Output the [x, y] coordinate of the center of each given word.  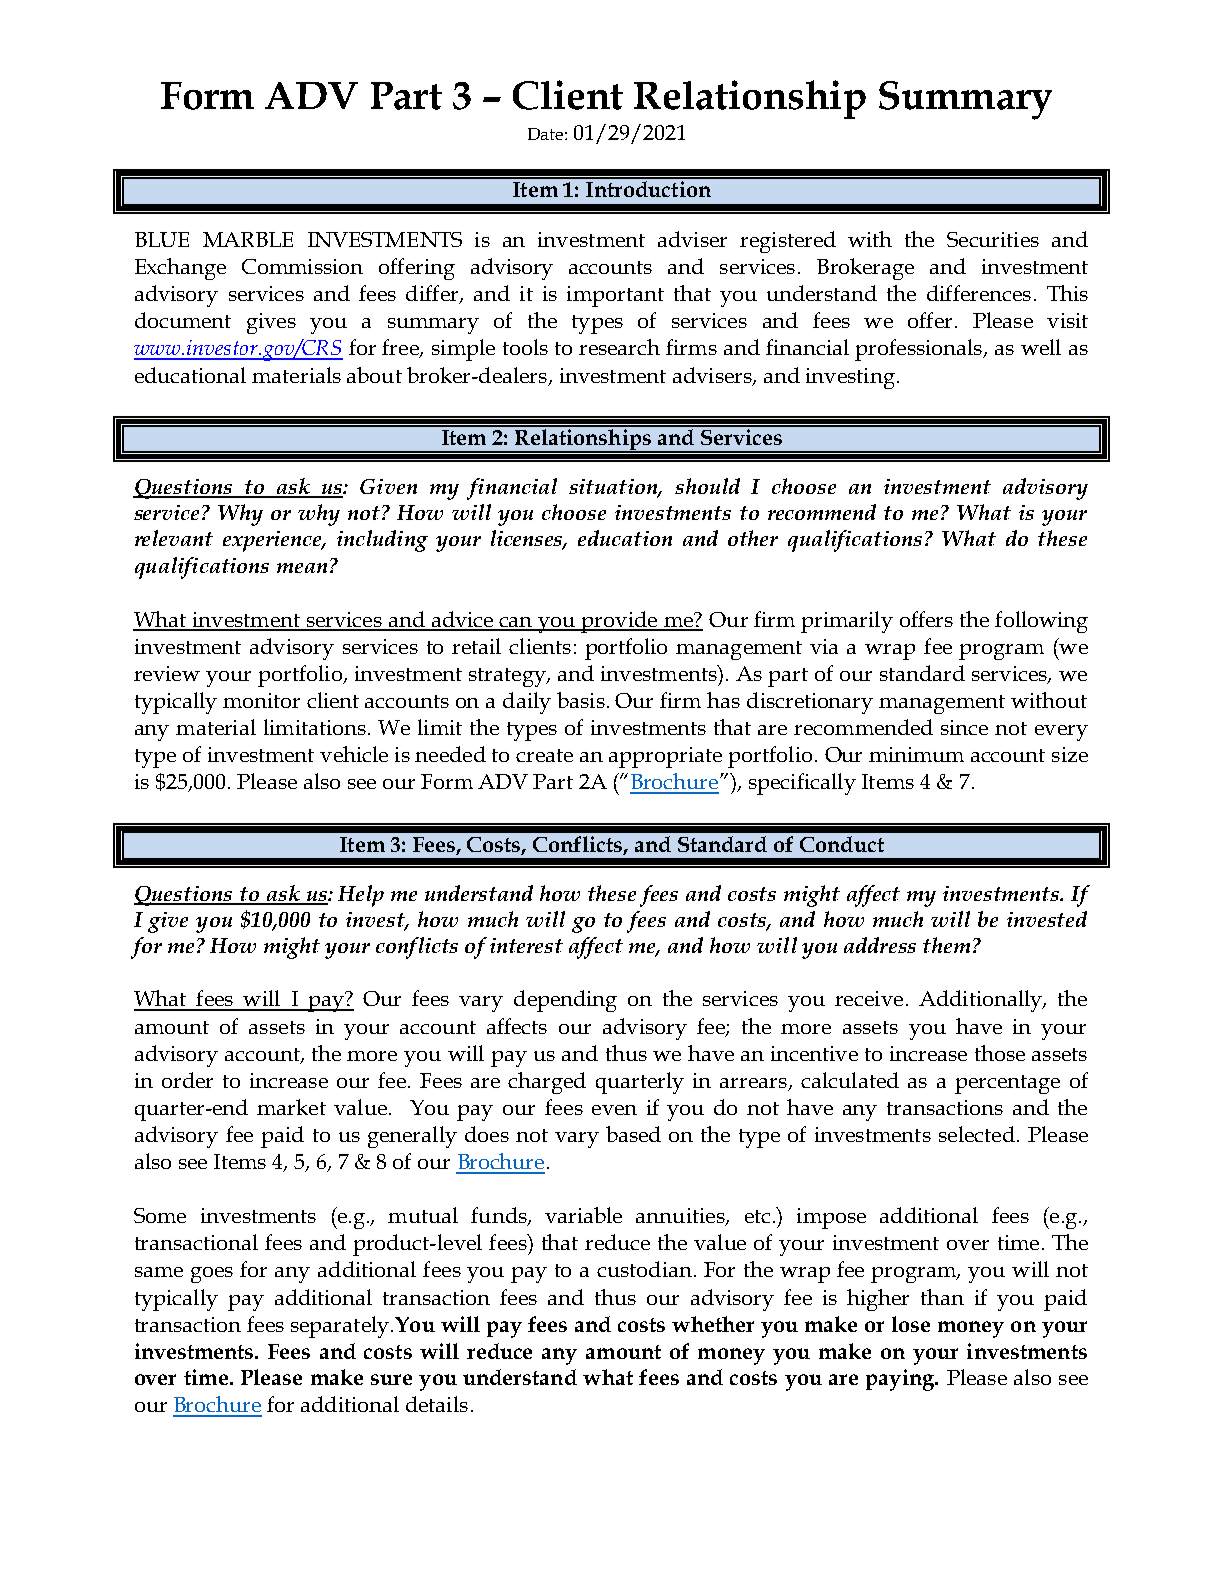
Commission [302, 266]
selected [977, 1134]
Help [361, 896]
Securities [993, 239]
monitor [261, 700]
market [291, 1107]
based [633, 1134]
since [964, 727]
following [1041, 622]
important [615, 296]
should [707, 486]
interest [526, 945]
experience [273, 541]
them [948, 945]
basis [581, 700]
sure [391, 1379]
